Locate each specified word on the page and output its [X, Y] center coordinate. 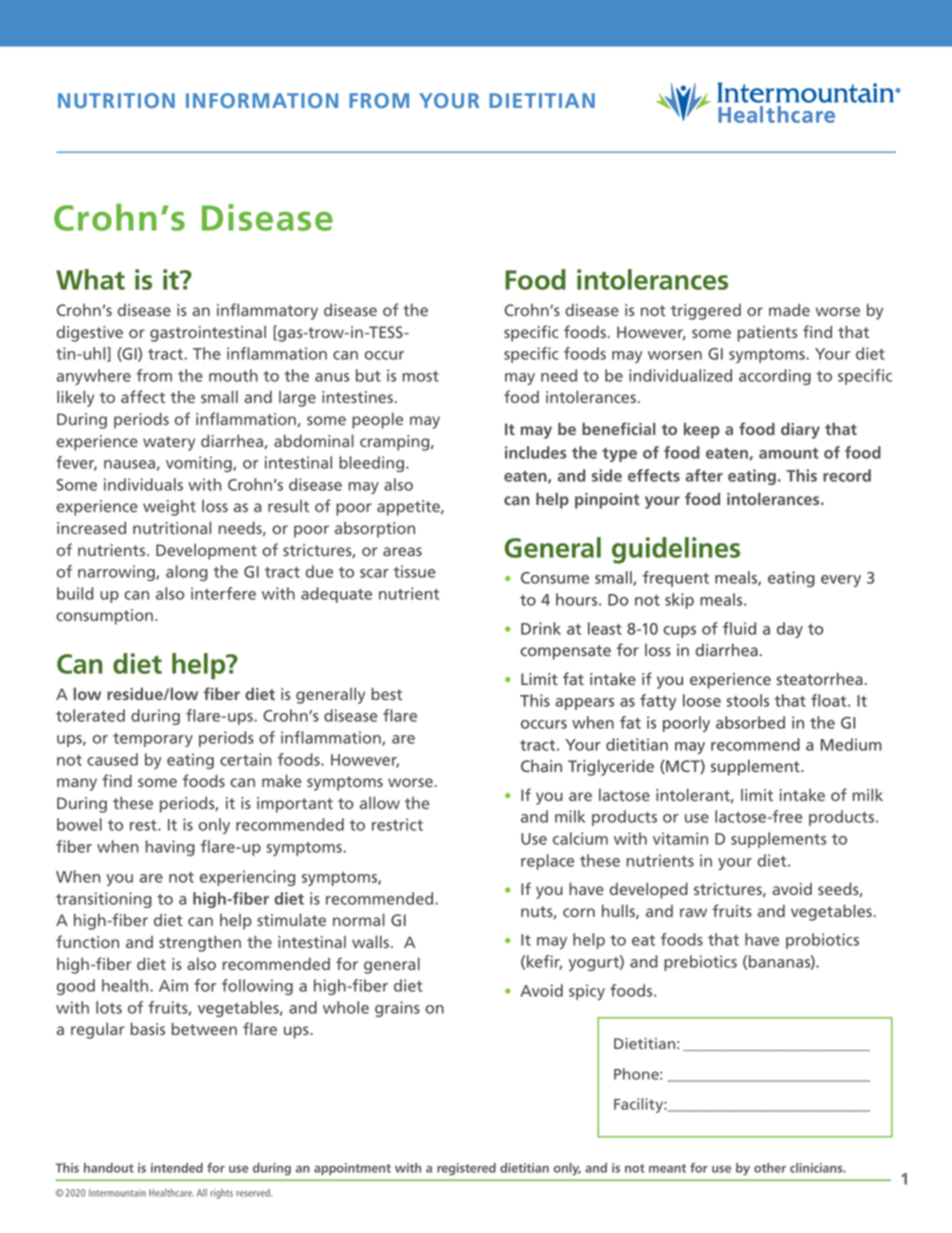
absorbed [750, 722]
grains [397, 1009]
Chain [541, 765]
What [90, 279]
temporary [153, 740]
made [789, 309]
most [421, 376]
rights [222, 1194]
